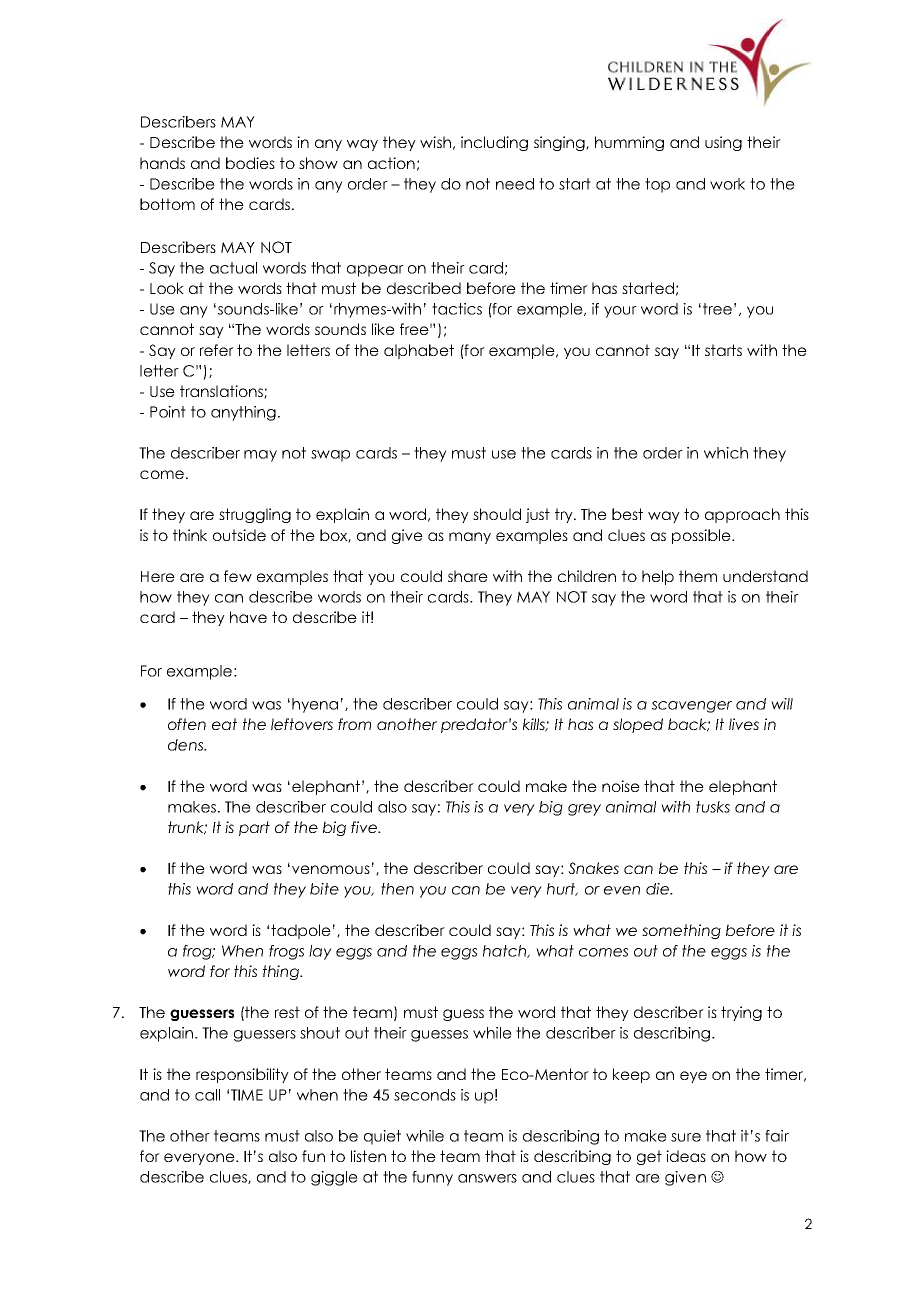  What do you see at coordinates (254, 828) in the image?
I see `part` at bounding box center [254, 828].
